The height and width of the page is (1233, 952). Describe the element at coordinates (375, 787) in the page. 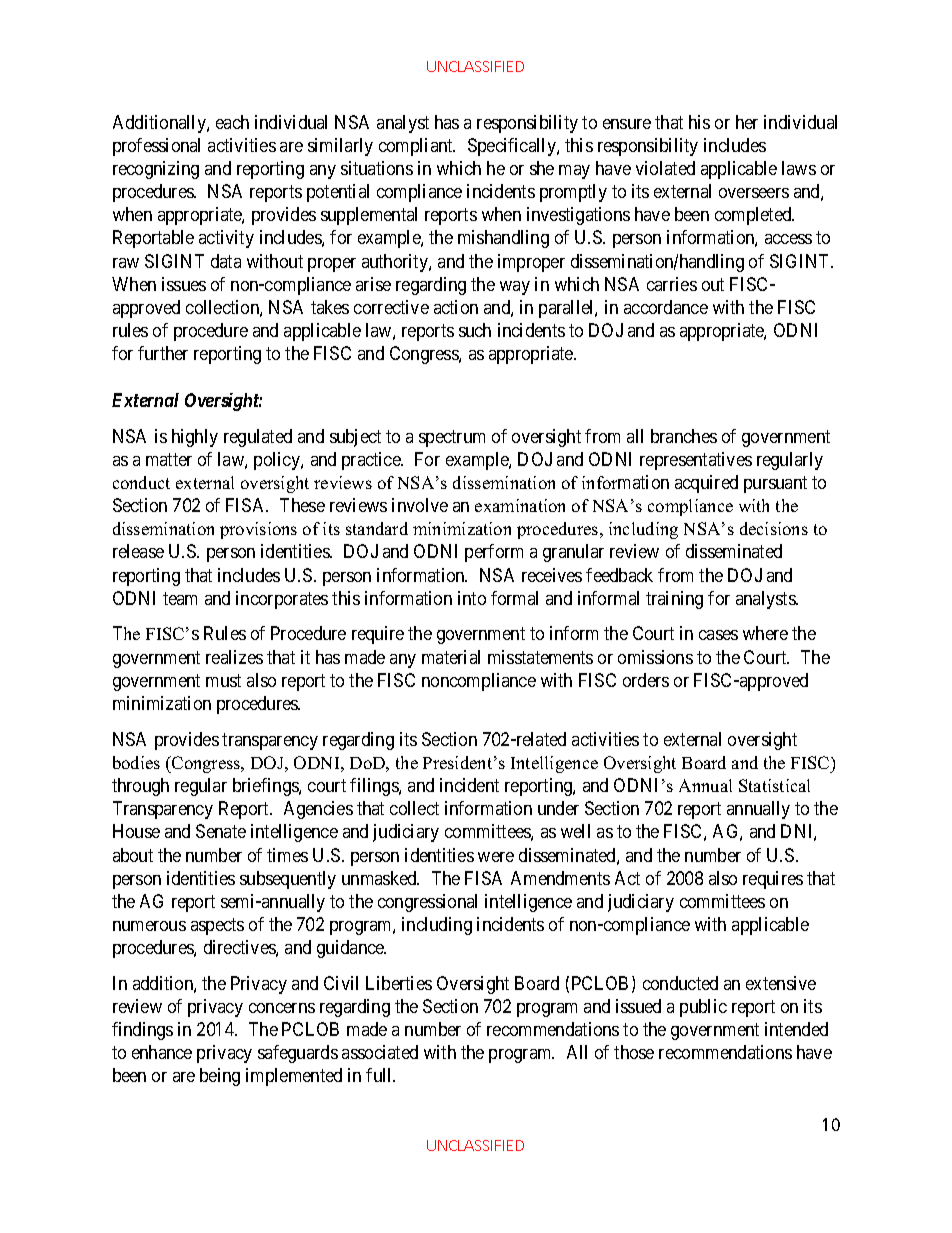

I see `filings` at that location.
